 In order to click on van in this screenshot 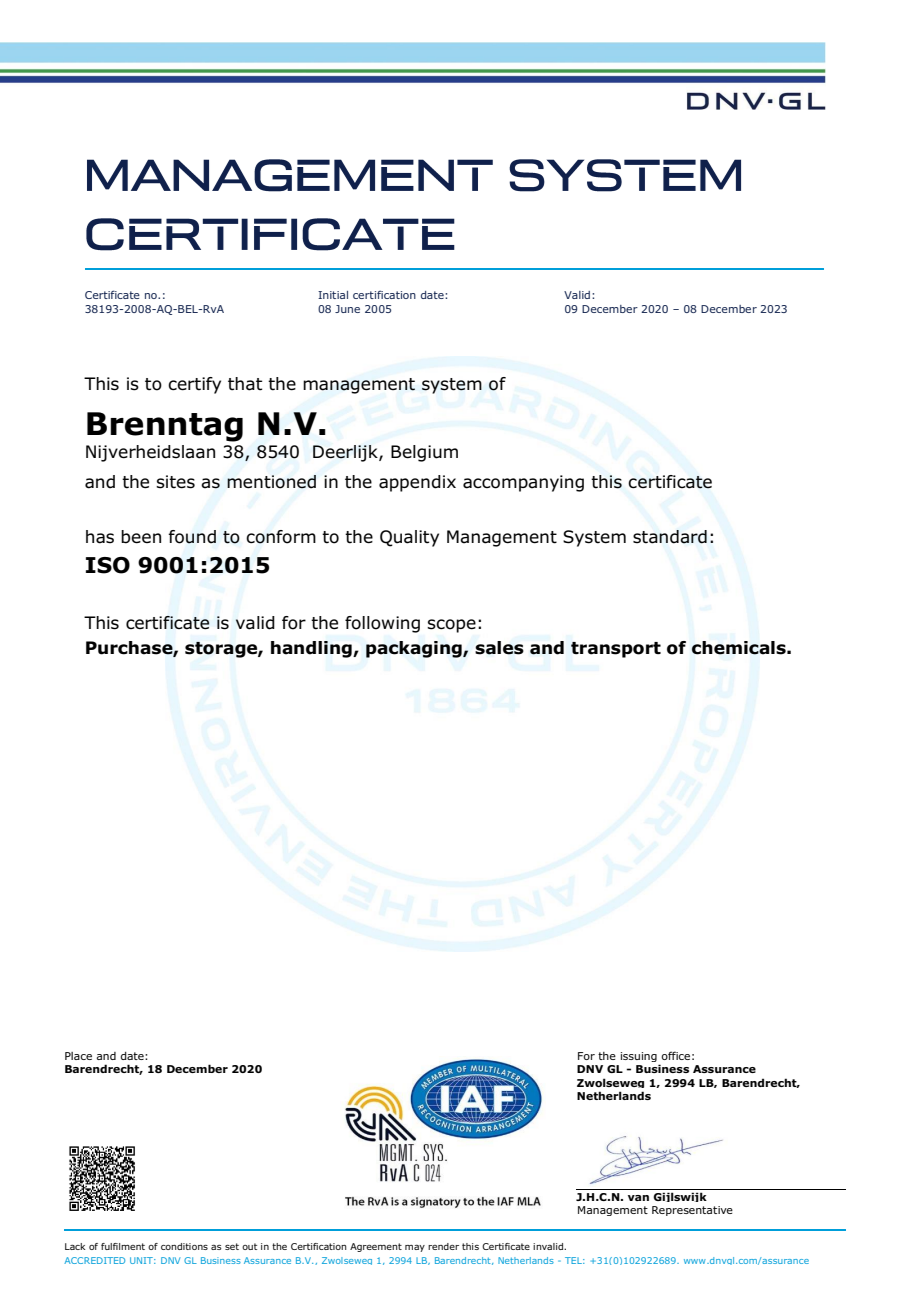, I will do `click(638, 1198)`.
